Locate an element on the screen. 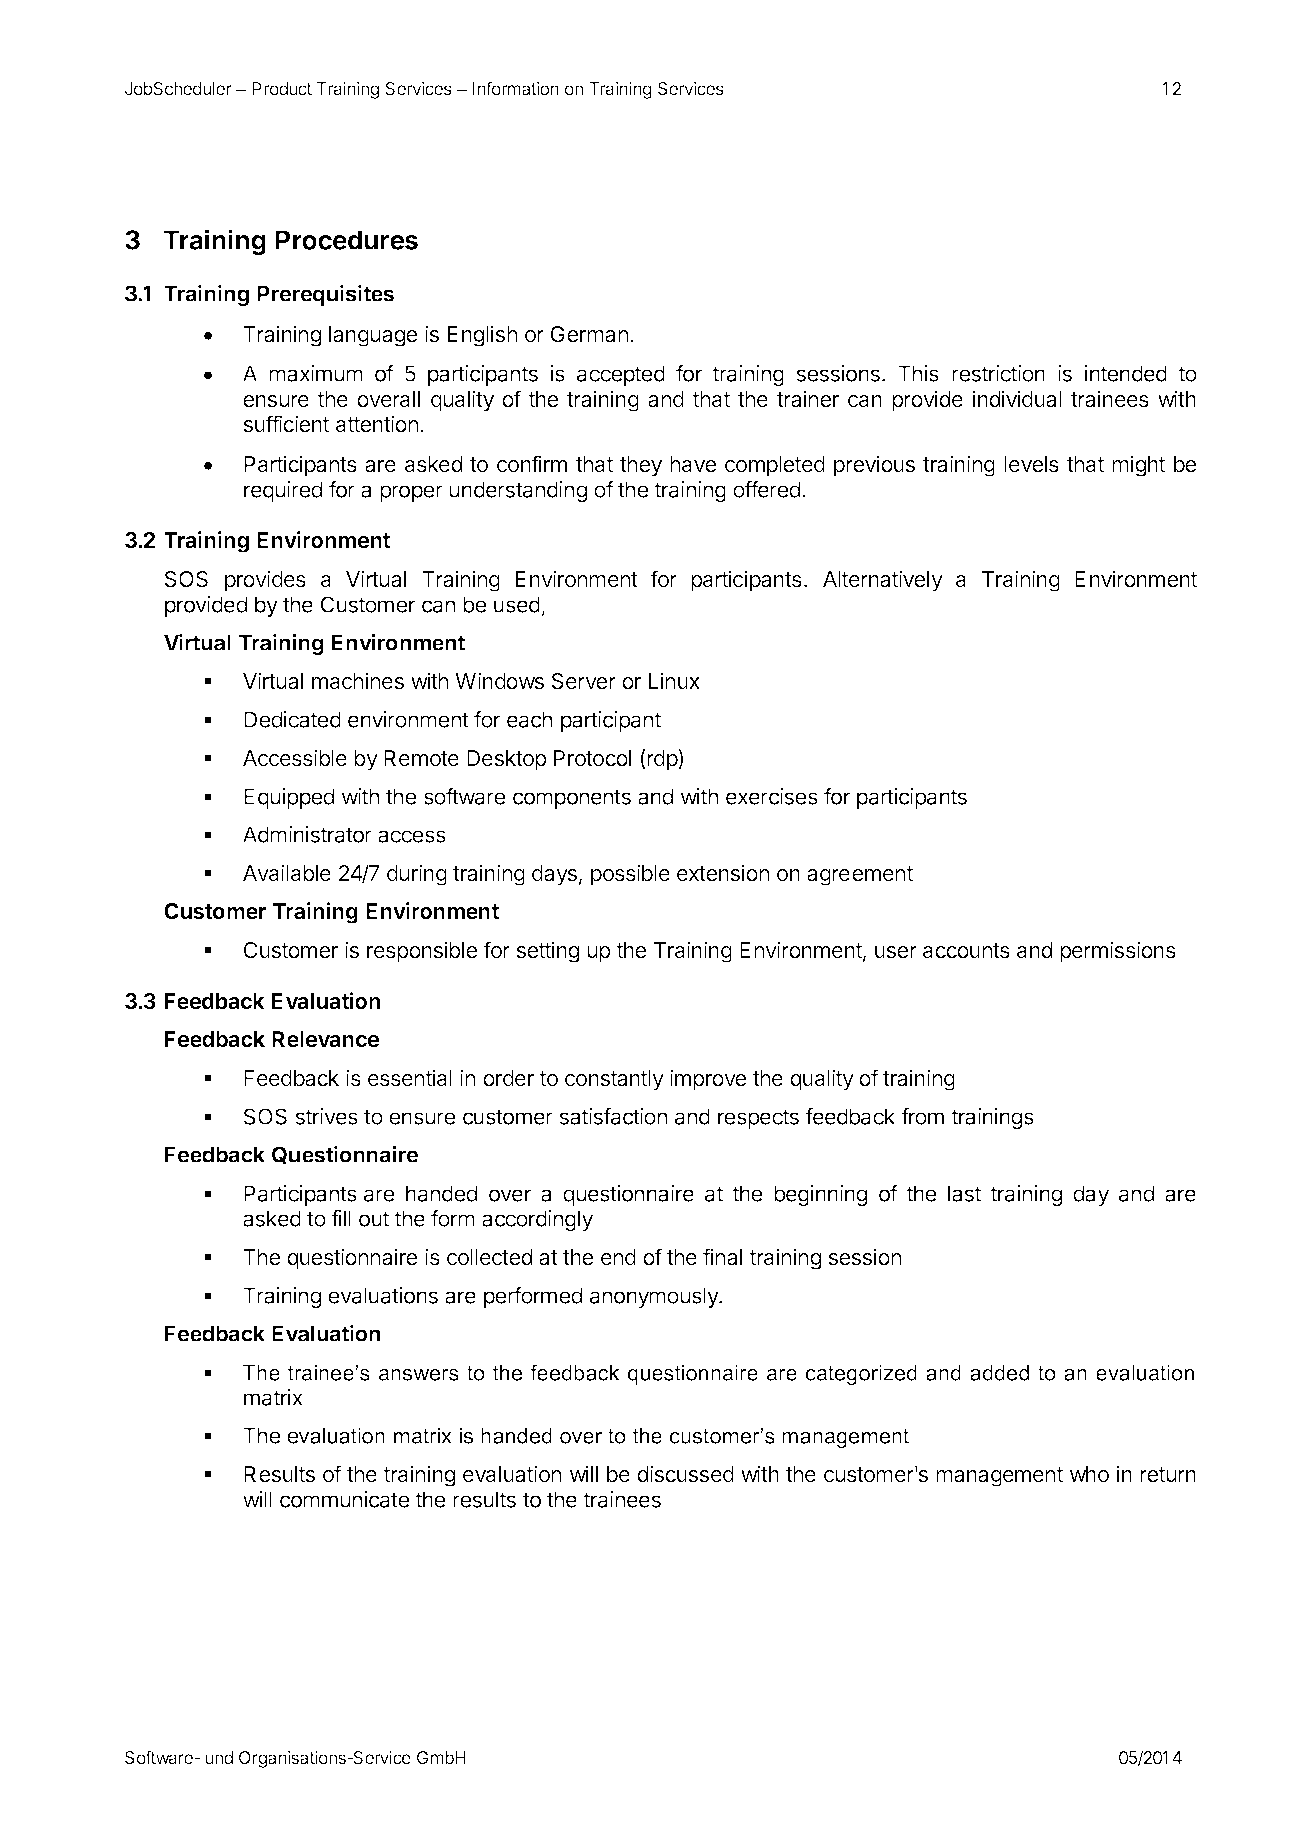 This screenshot has height=1847, width=1306. German is located at coordinates (589, 334).
